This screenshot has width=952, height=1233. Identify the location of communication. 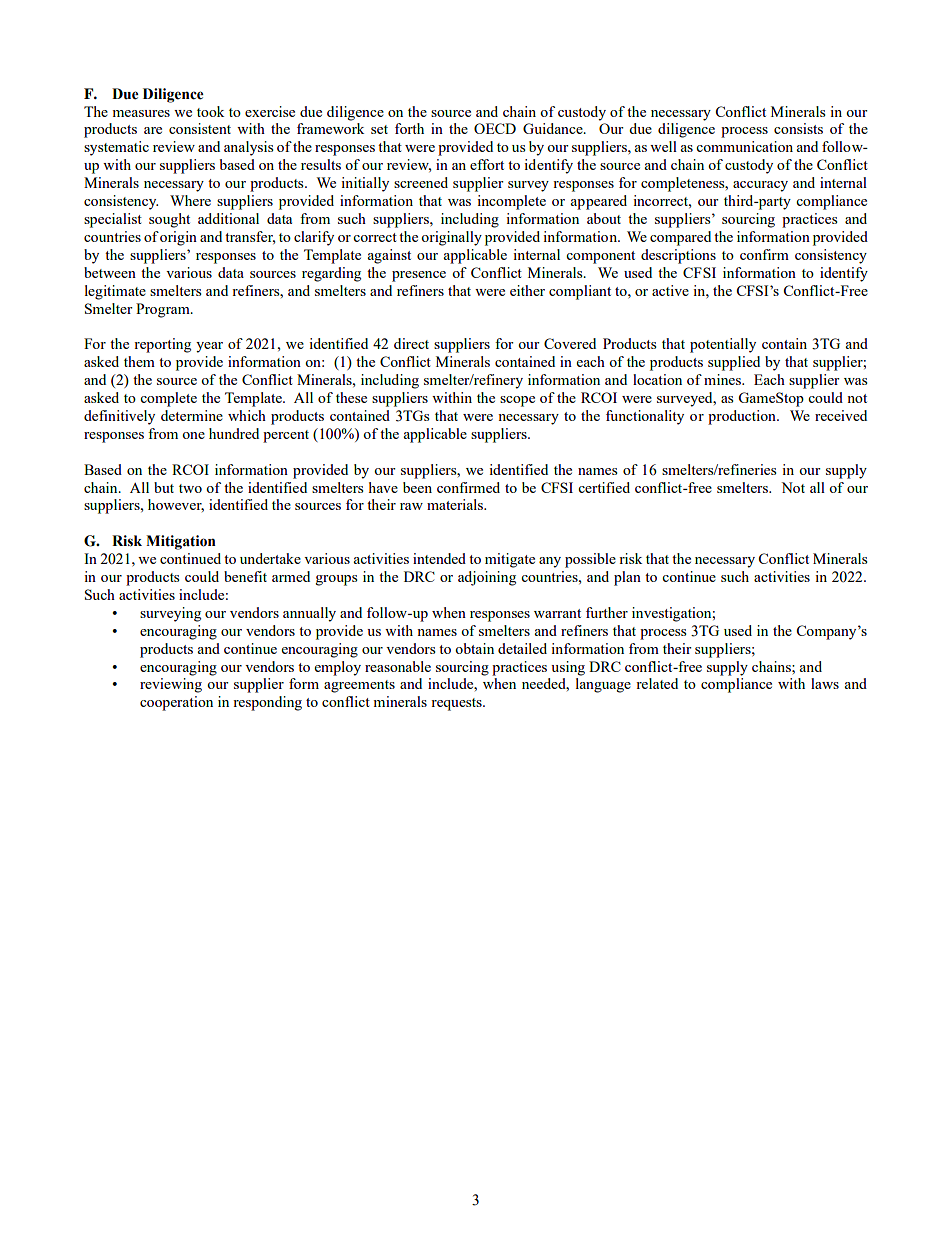
(744, 146).
